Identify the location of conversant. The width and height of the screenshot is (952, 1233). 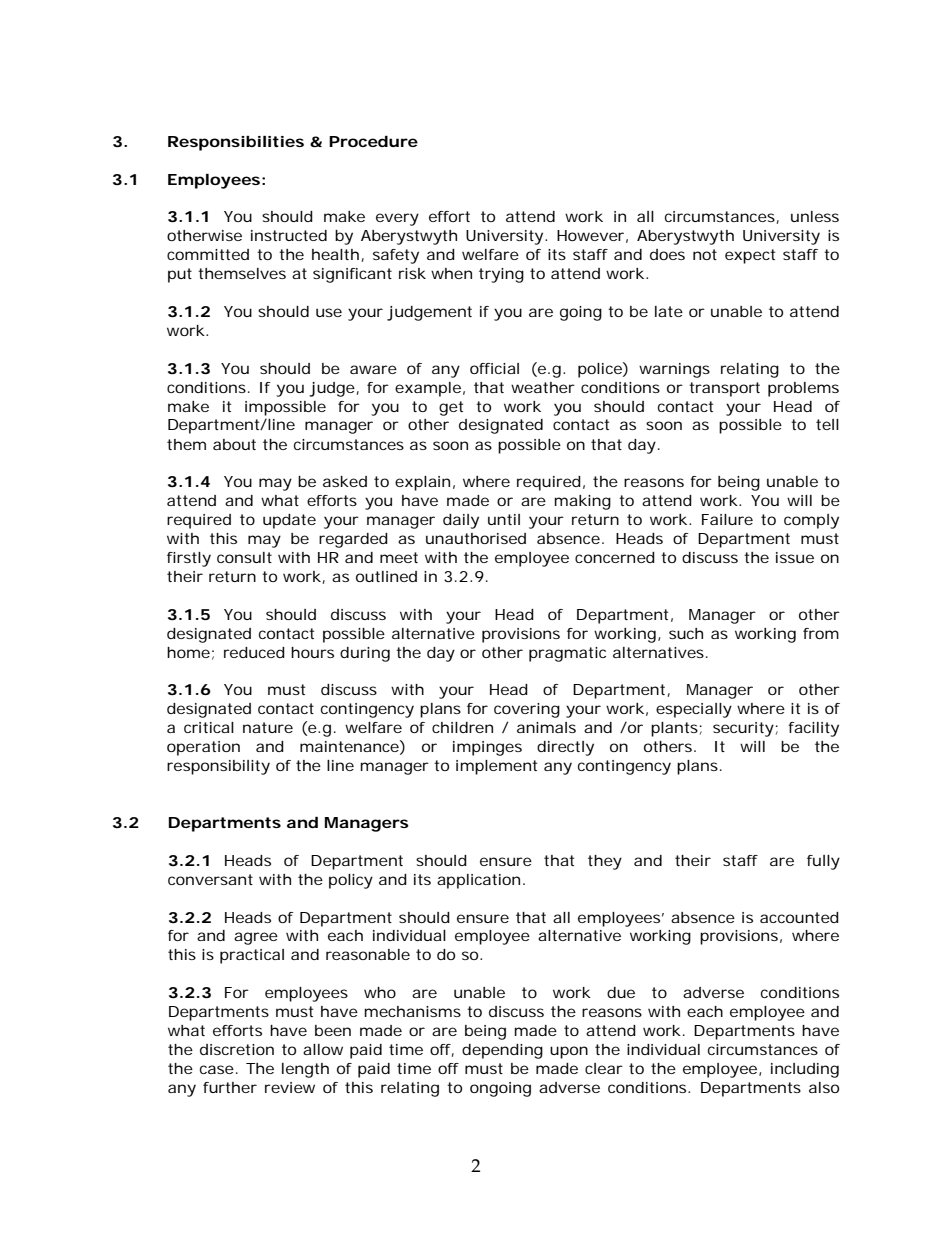
(210, 879).
